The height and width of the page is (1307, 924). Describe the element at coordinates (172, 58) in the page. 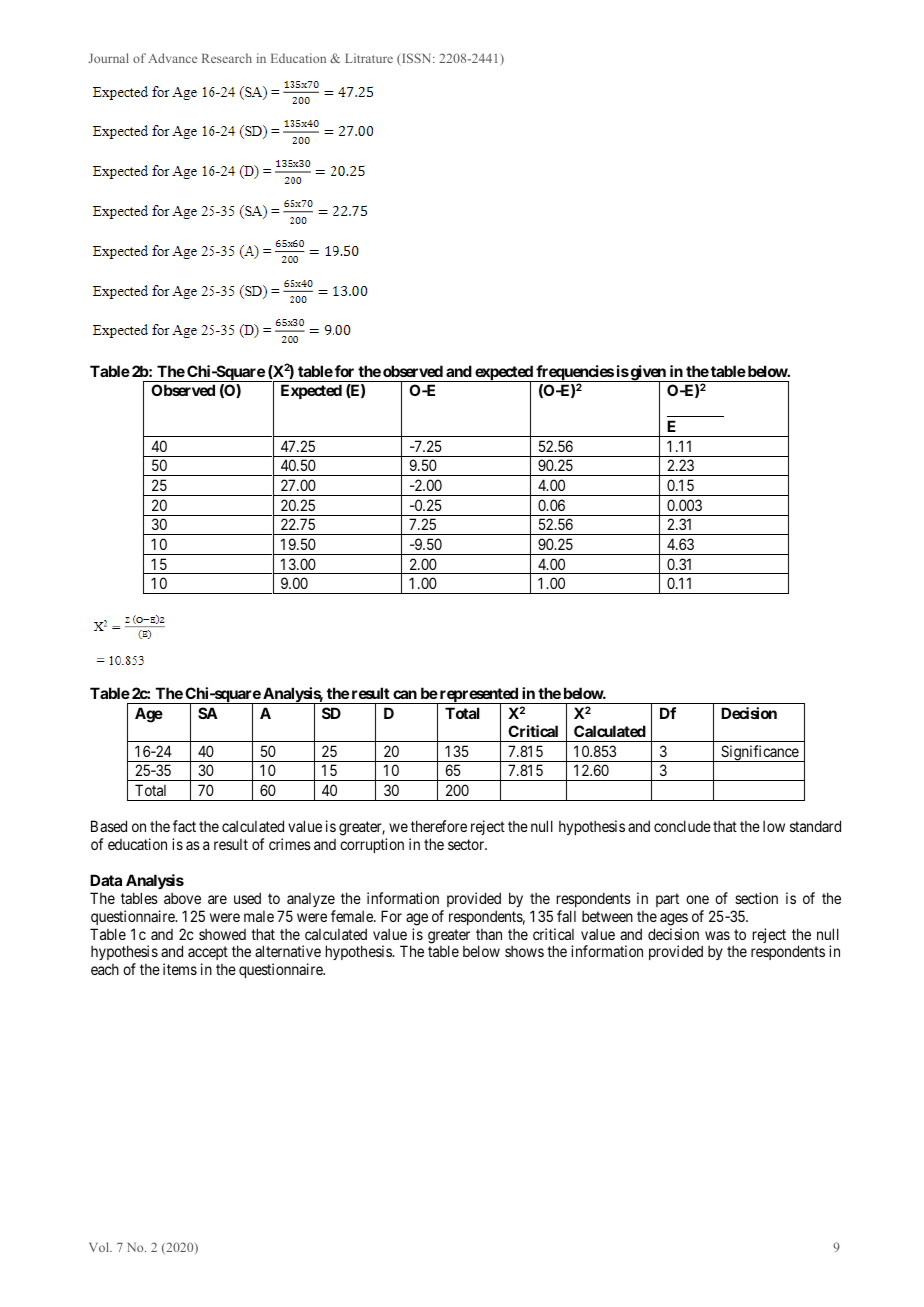

I see `Advance` at that location.
